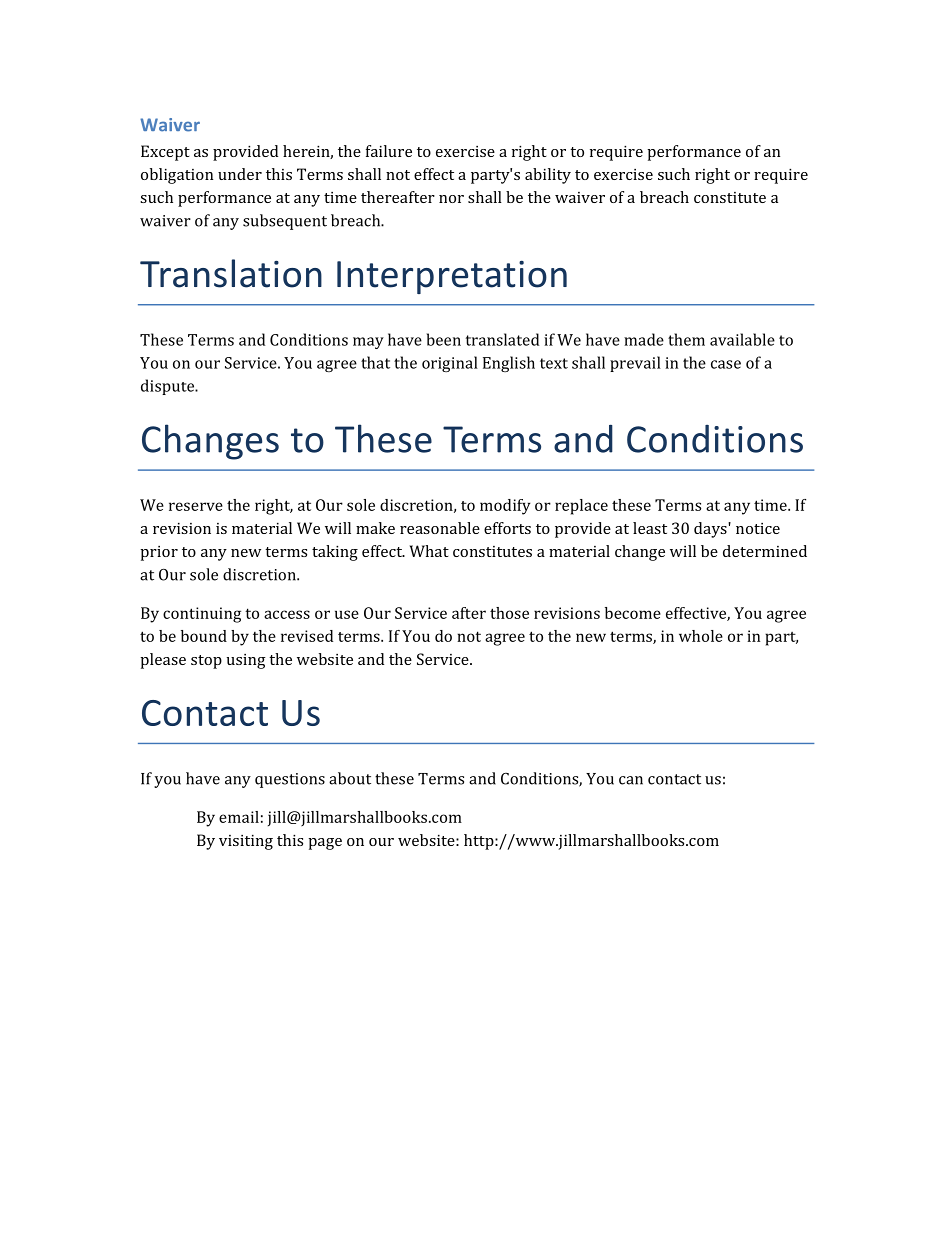  Describe the element at coordinates (240, 174) in the screenshot. I see `under` at that location.
